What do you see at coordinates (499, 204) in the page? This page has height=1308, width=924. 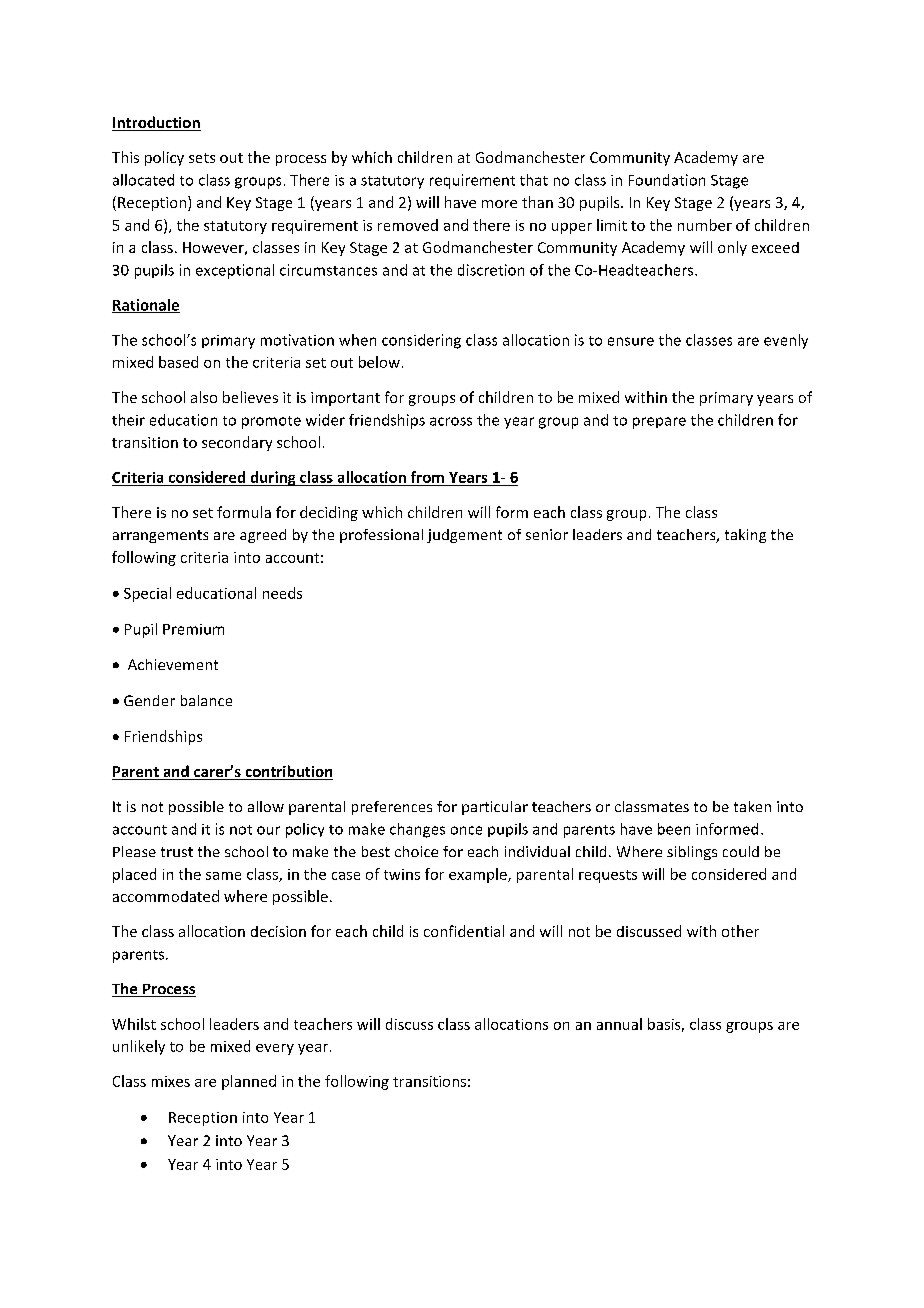 I see `more` at bounding box center [499, 204].
